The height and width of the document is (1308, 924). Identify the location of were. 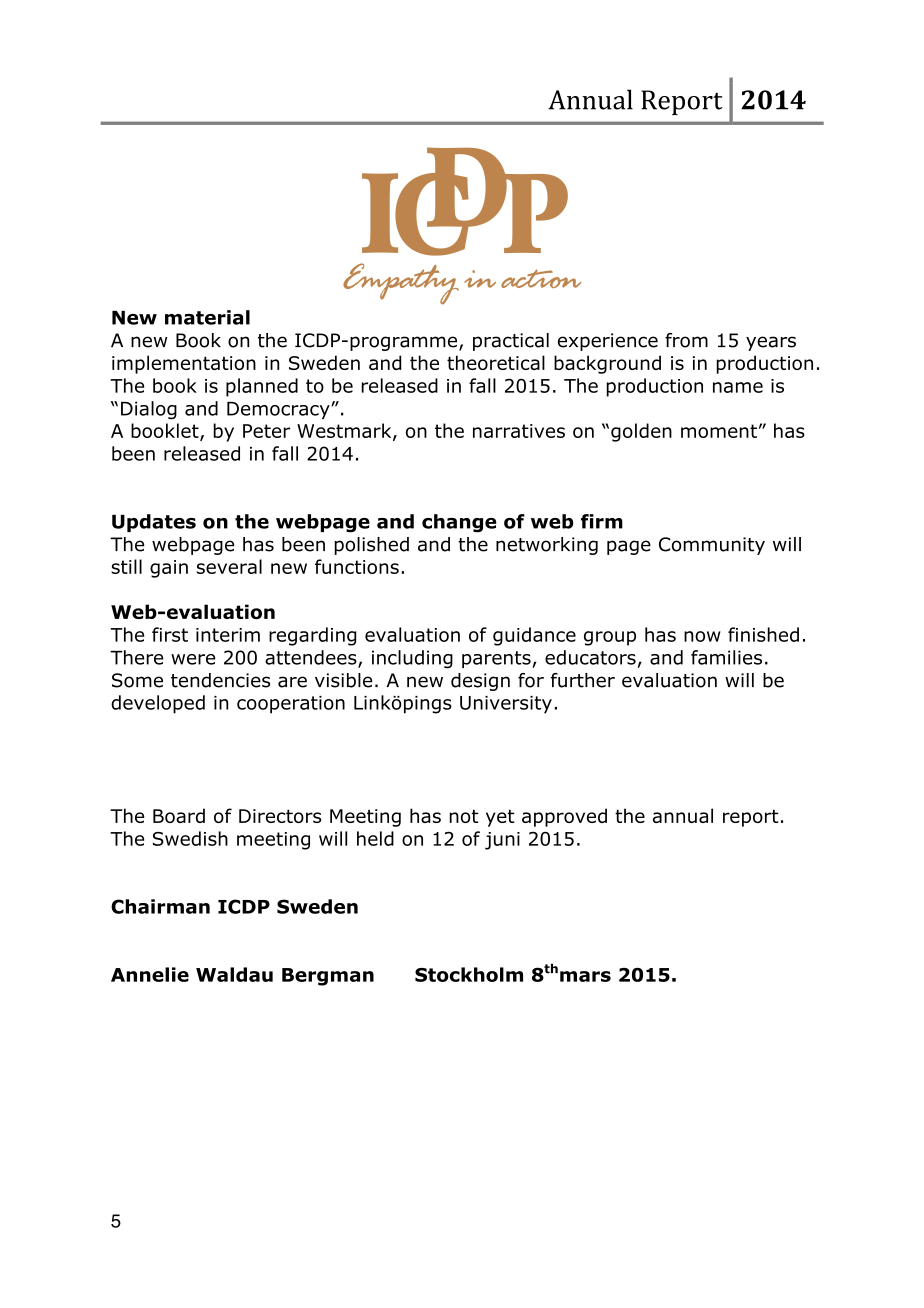
(193, 659).
